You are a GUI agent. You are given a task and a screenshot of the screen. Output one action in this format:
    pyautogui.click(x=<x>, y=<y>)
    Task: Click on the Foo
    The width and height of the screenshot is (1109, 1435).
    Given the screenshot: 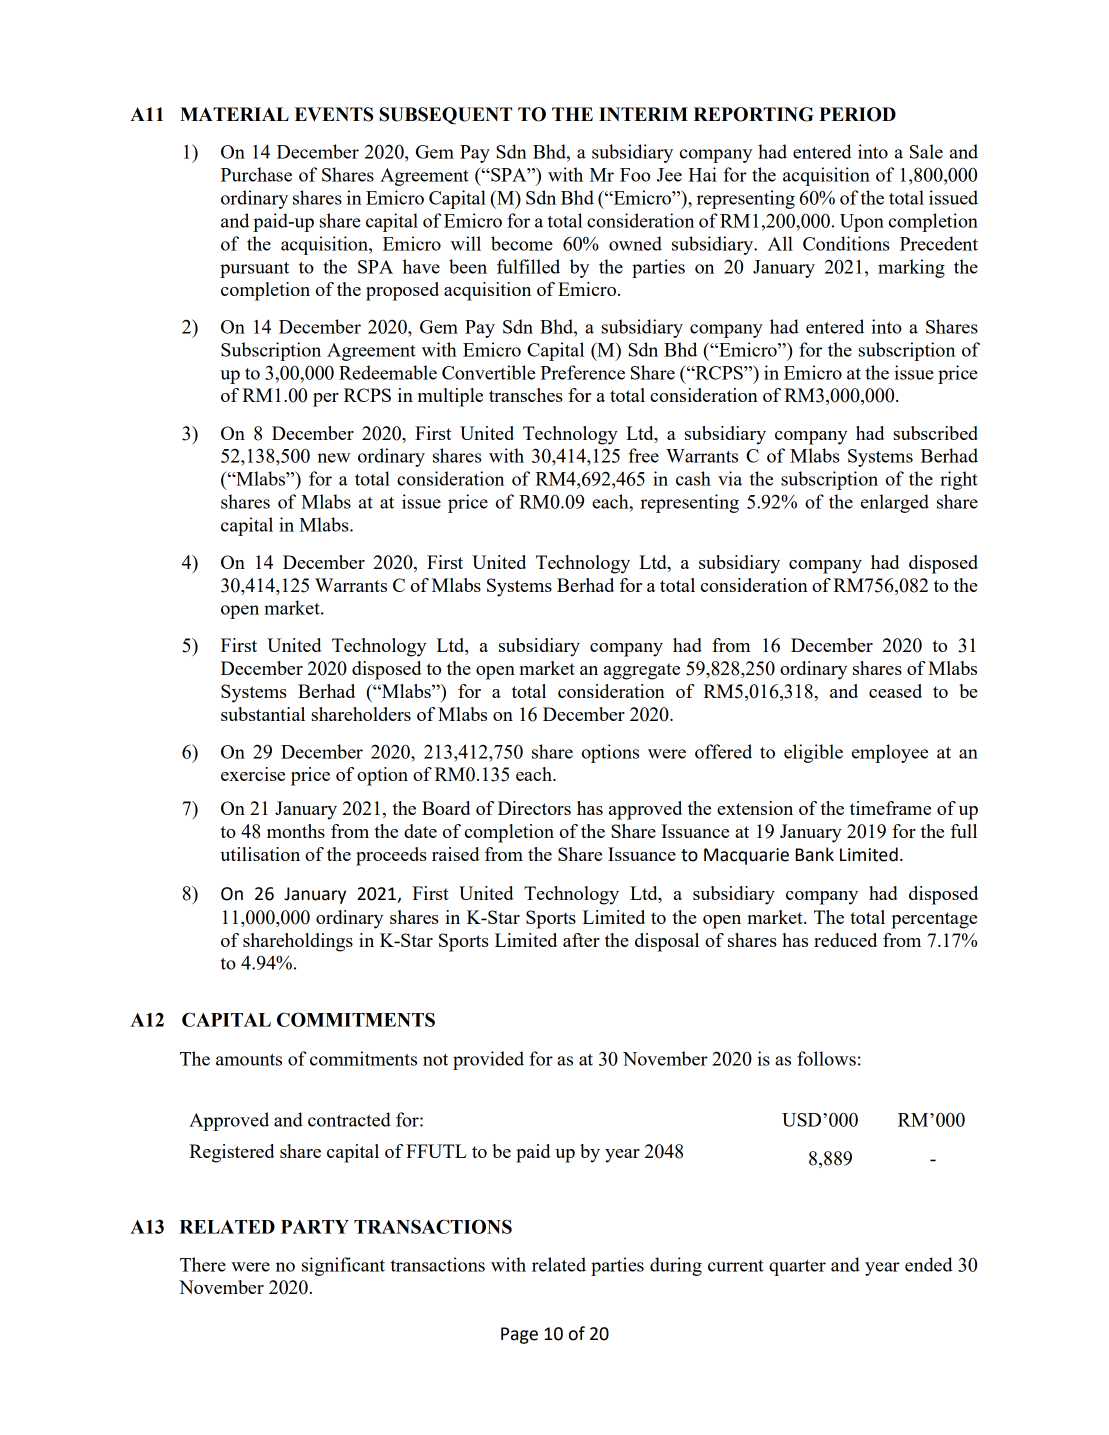 What is the action you would take?
    pyautogui.click(x=635, y=175)
